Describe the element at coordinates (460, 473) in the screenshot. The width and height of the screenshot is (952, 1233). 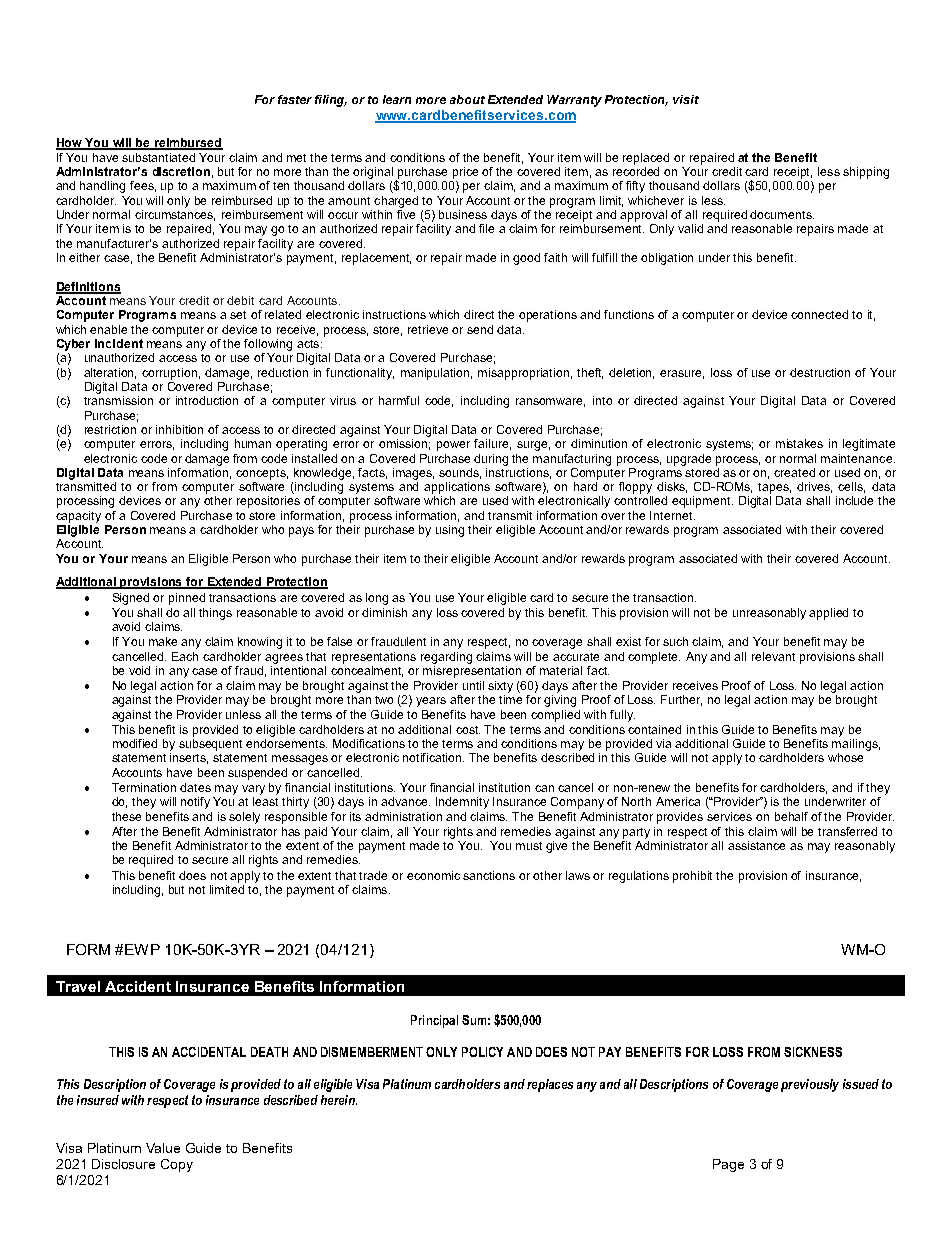
I see `sounds` at that location.
